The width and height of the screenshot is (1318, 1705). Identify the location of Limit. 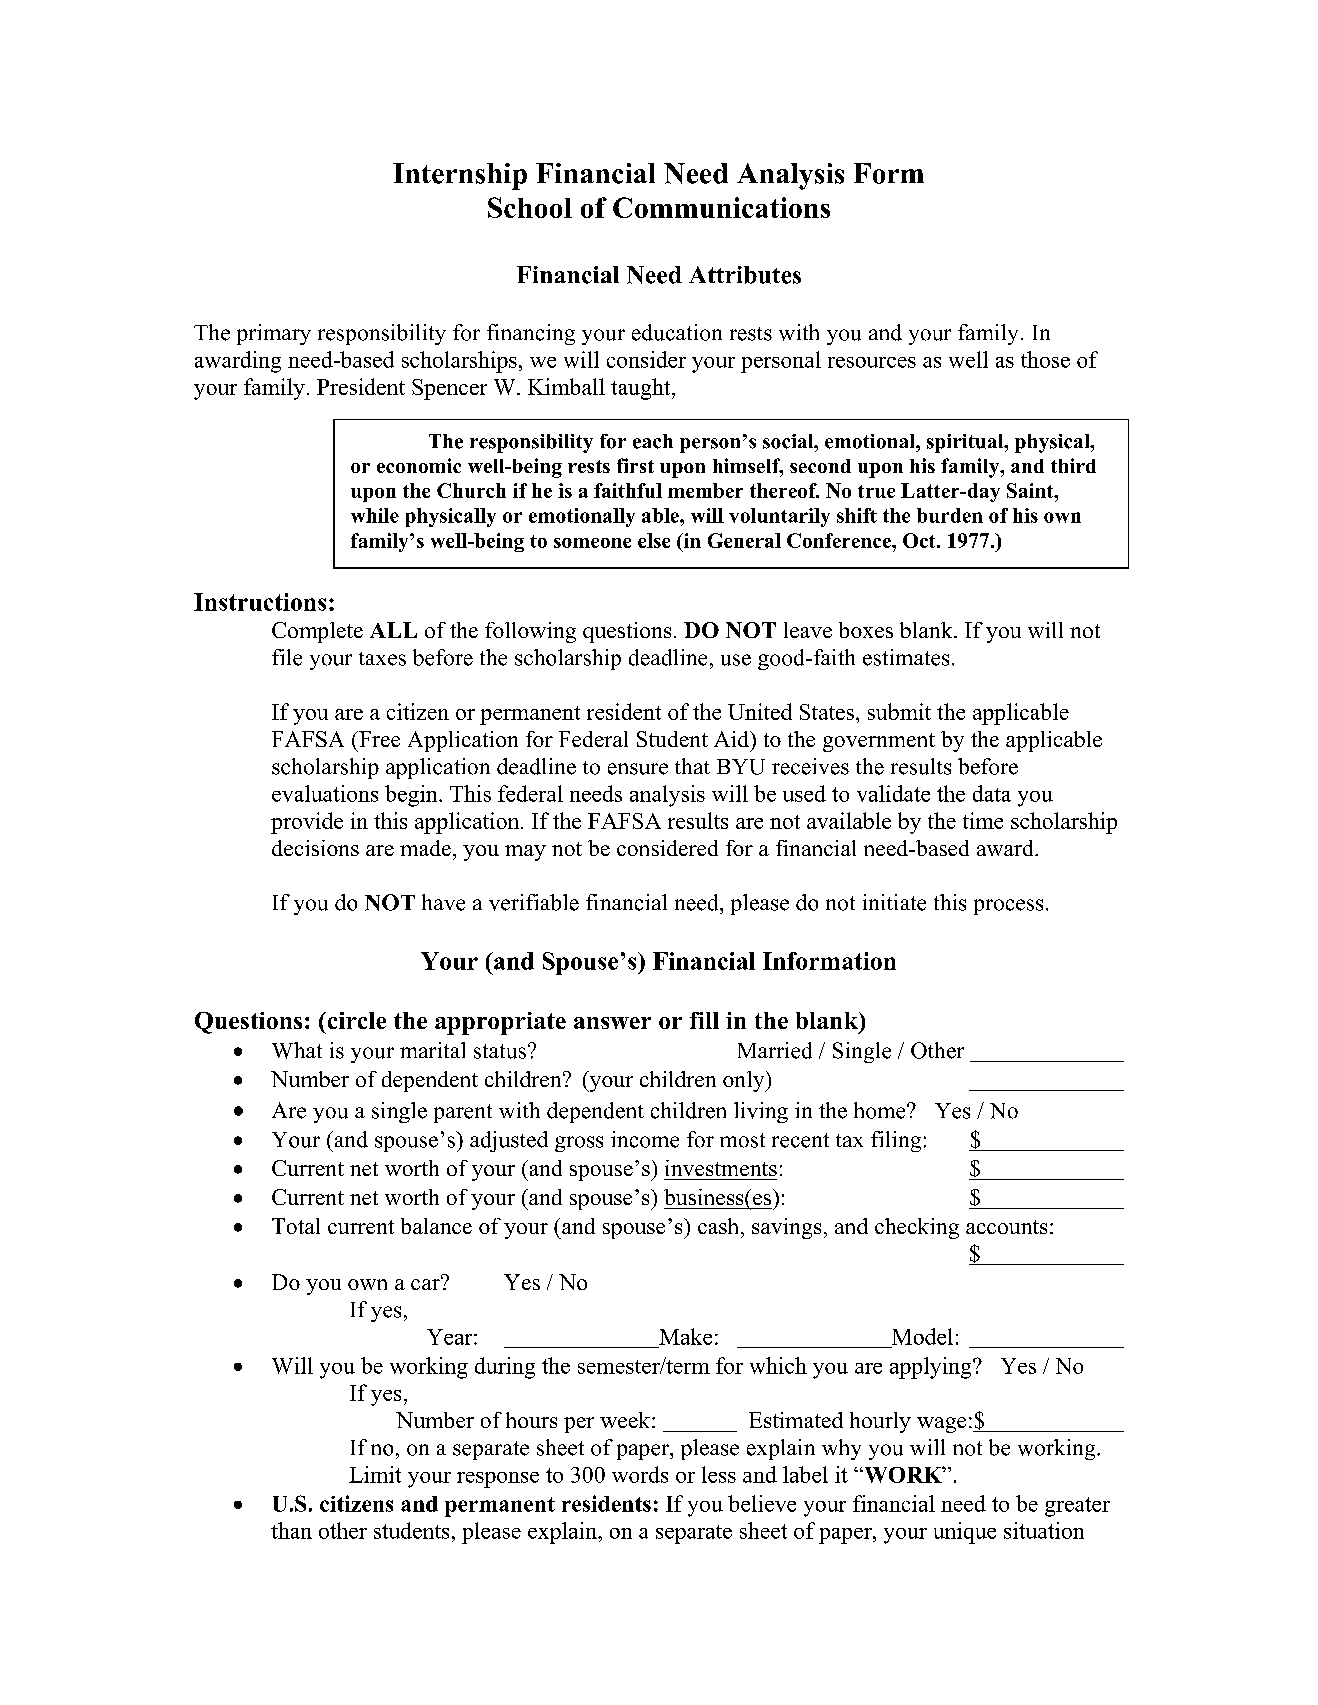
(375, 1474).
